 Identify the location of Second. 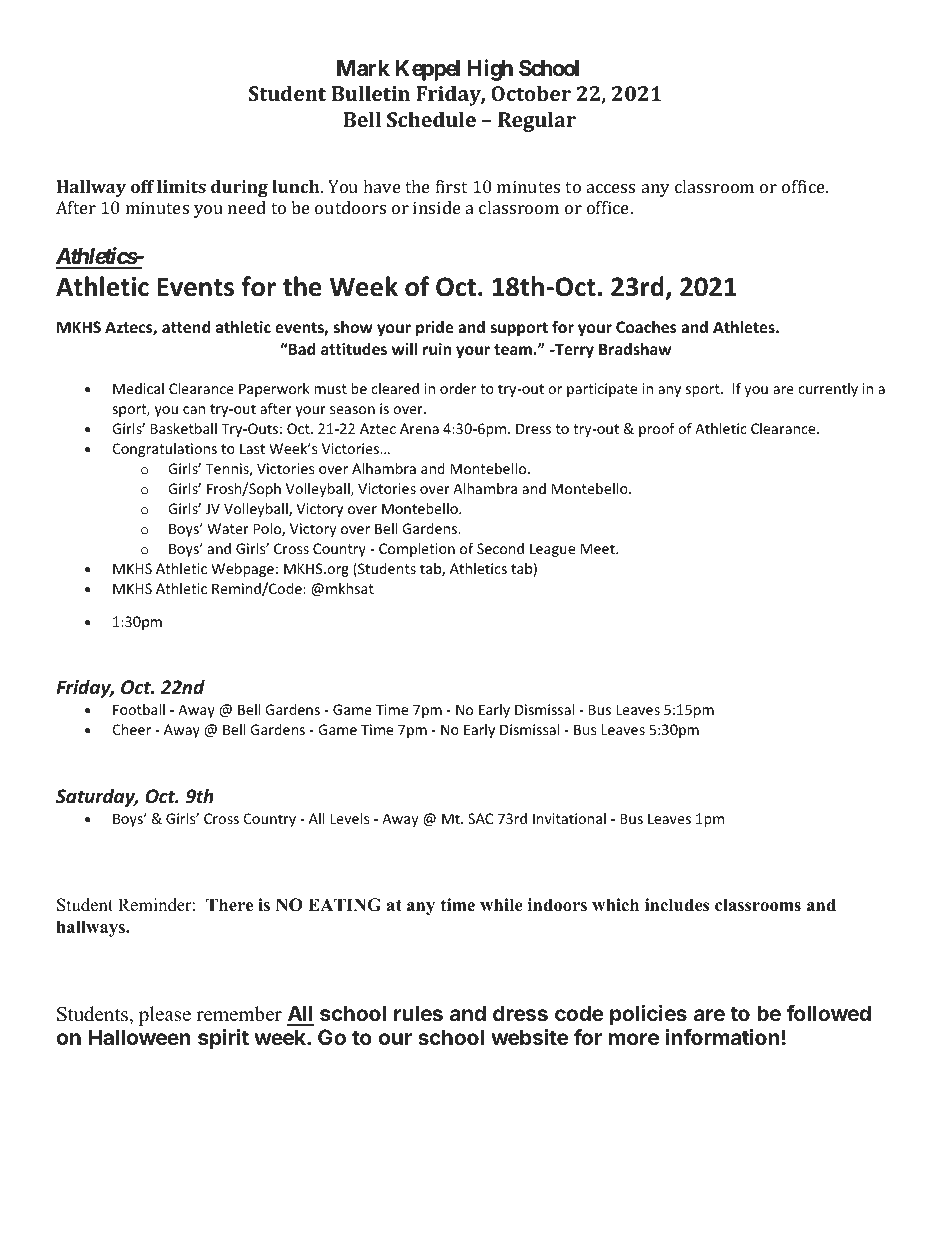
(500, 548).
